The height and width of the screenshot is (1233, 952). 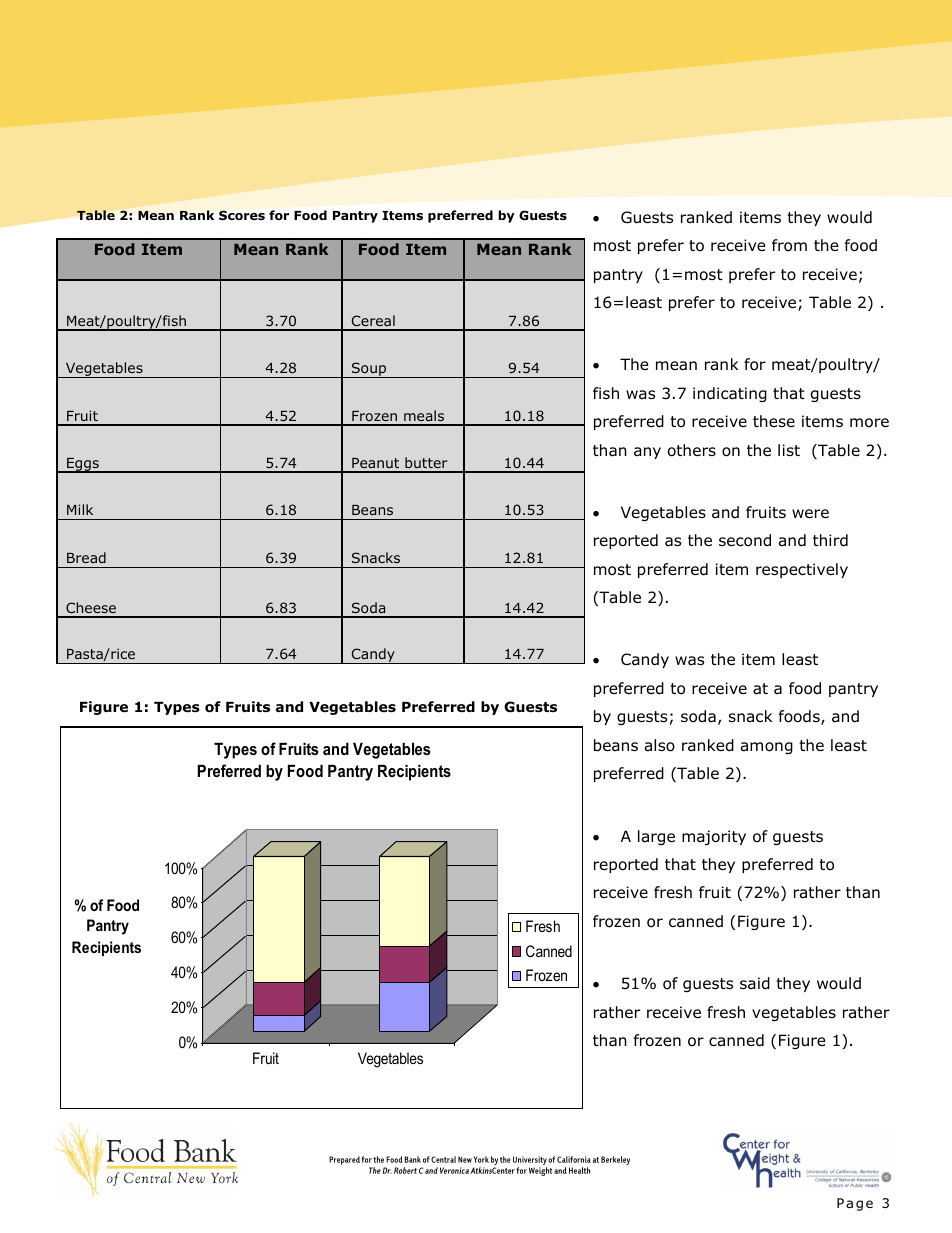 I want to click on among, so click(x=767, y=748).
